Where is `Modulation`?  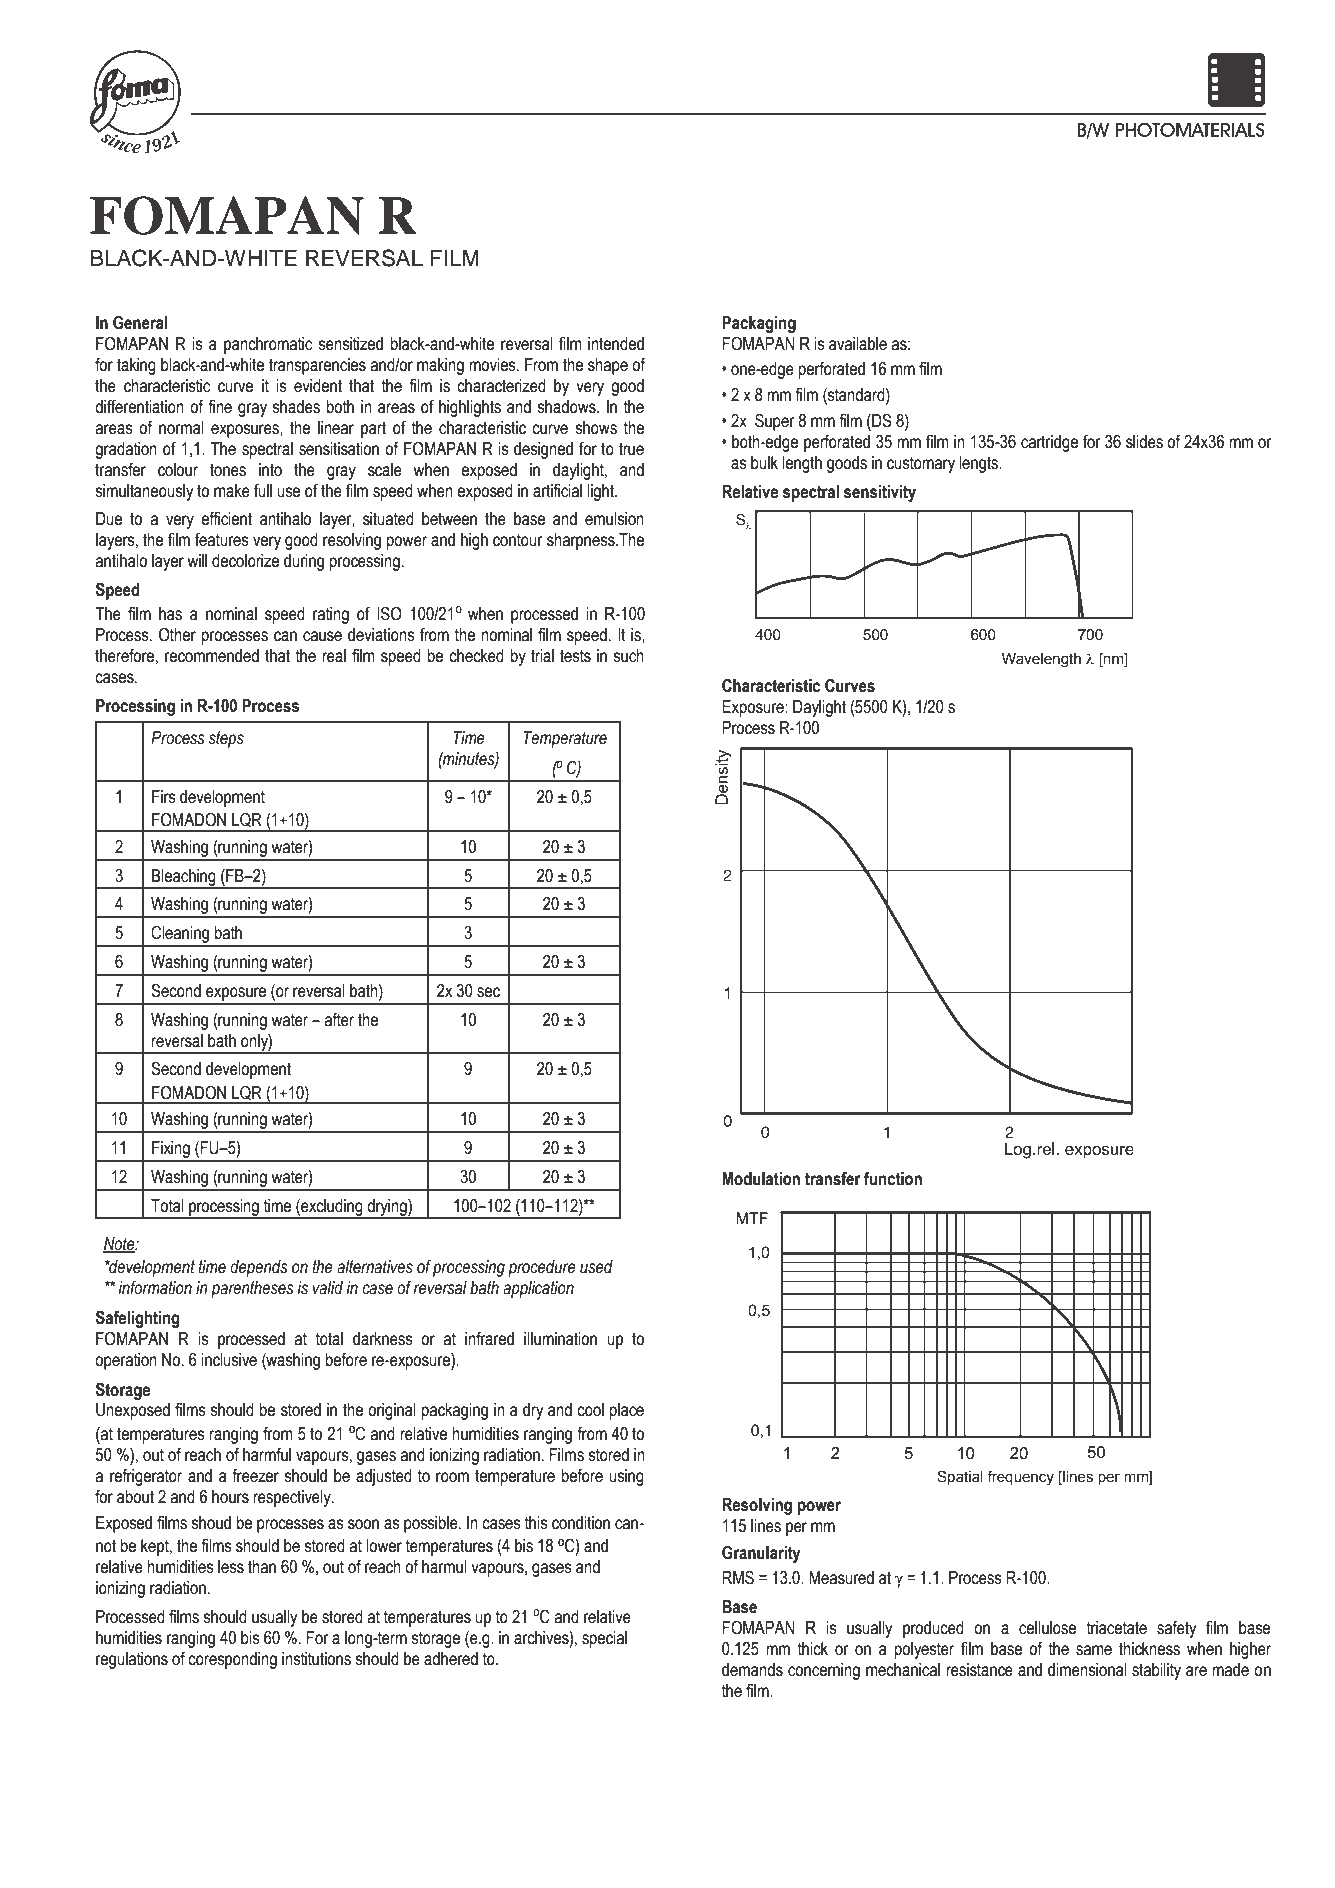 Modulation is located at coordinates (761, 1179).
